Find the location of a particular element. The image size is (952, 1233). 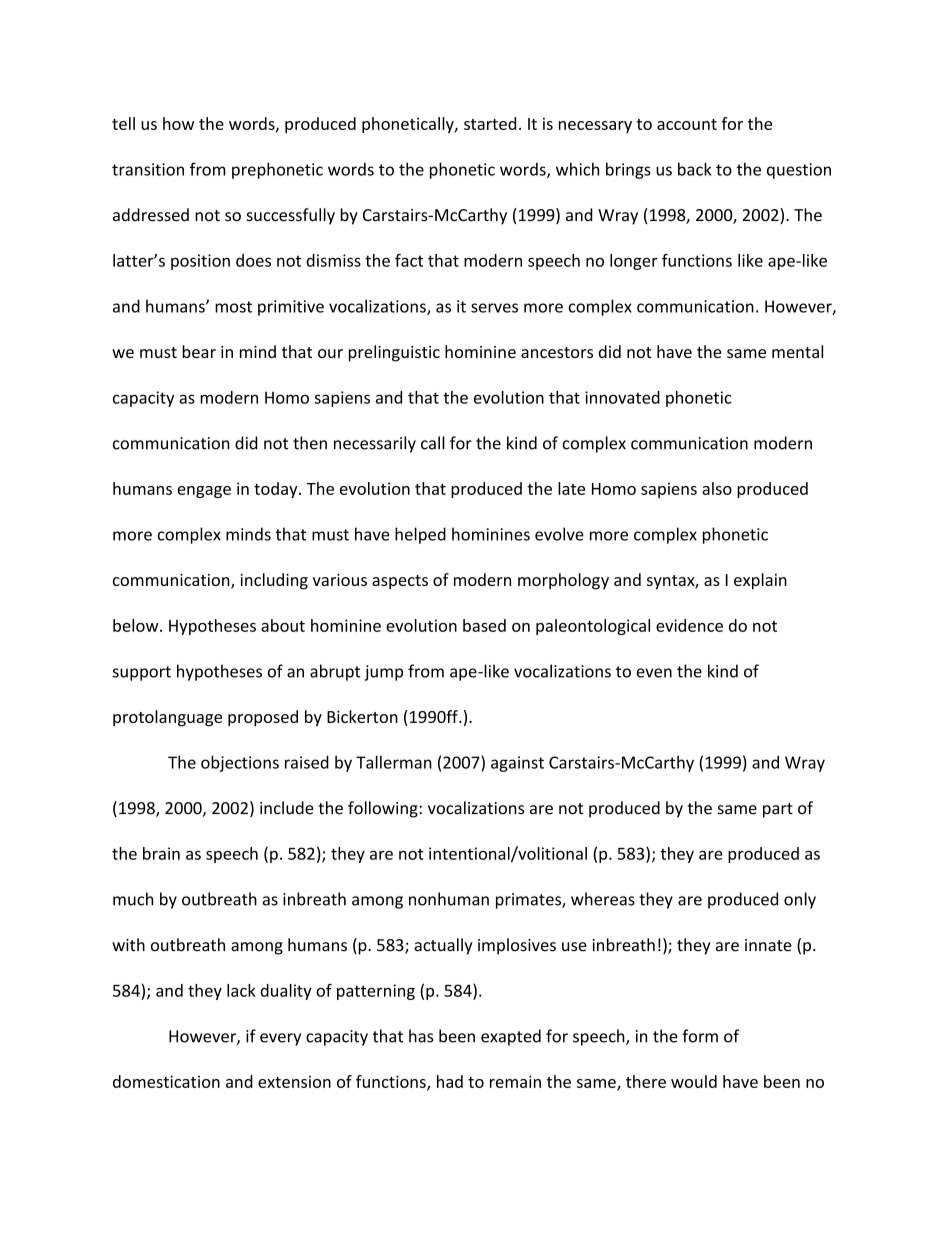

against is located at coordinates (517, 764).
